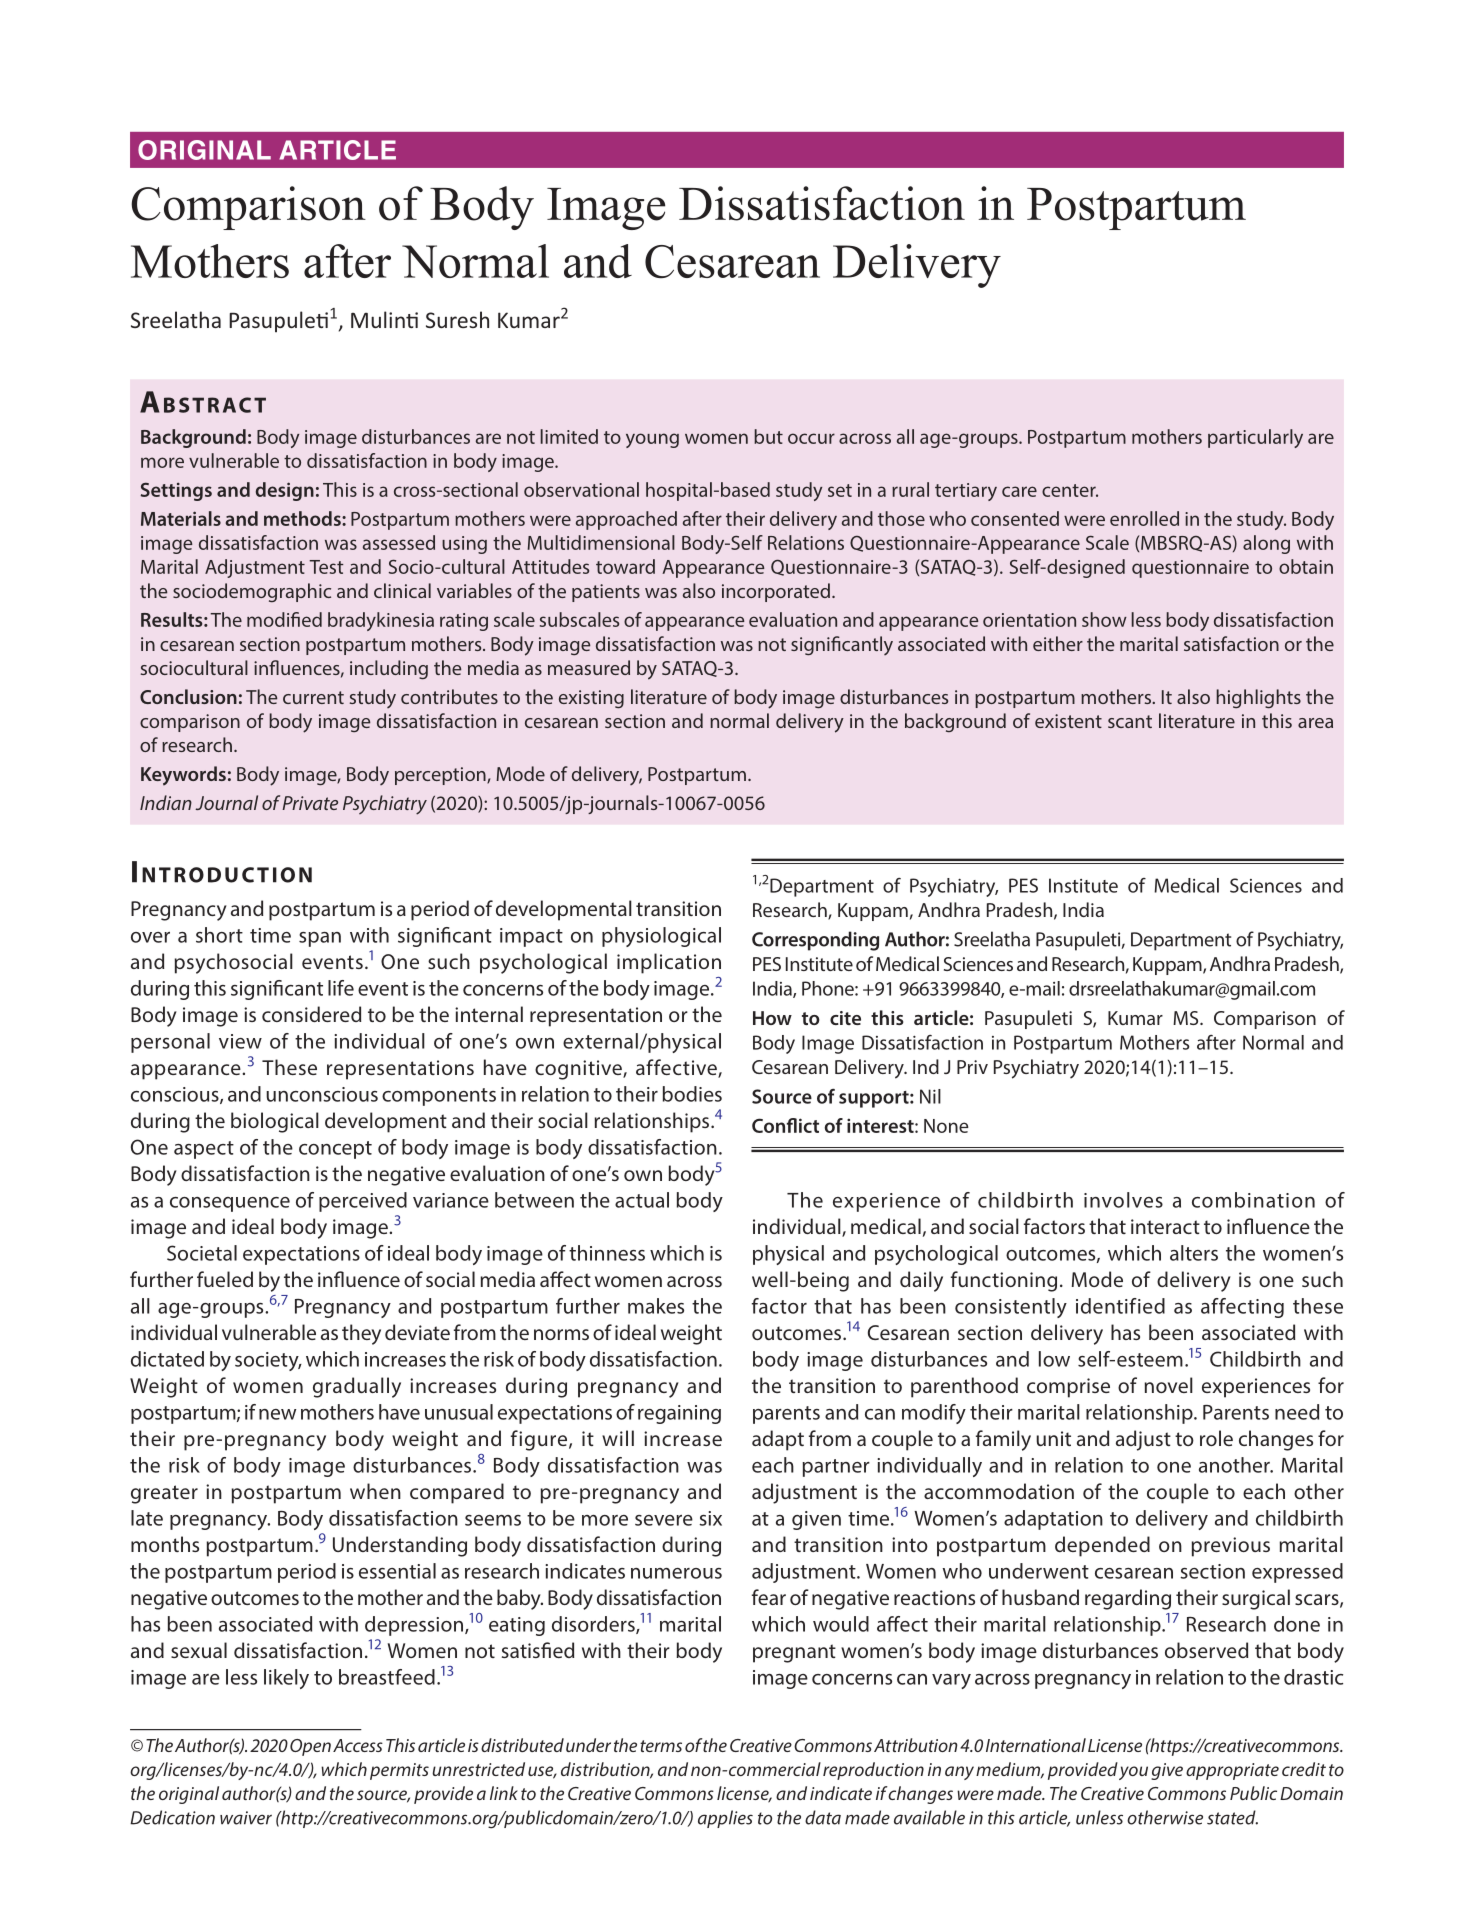  What do you see at coordinates (1130, 721) in the document?
I see `scant` at bounding box center [1130, 721].
